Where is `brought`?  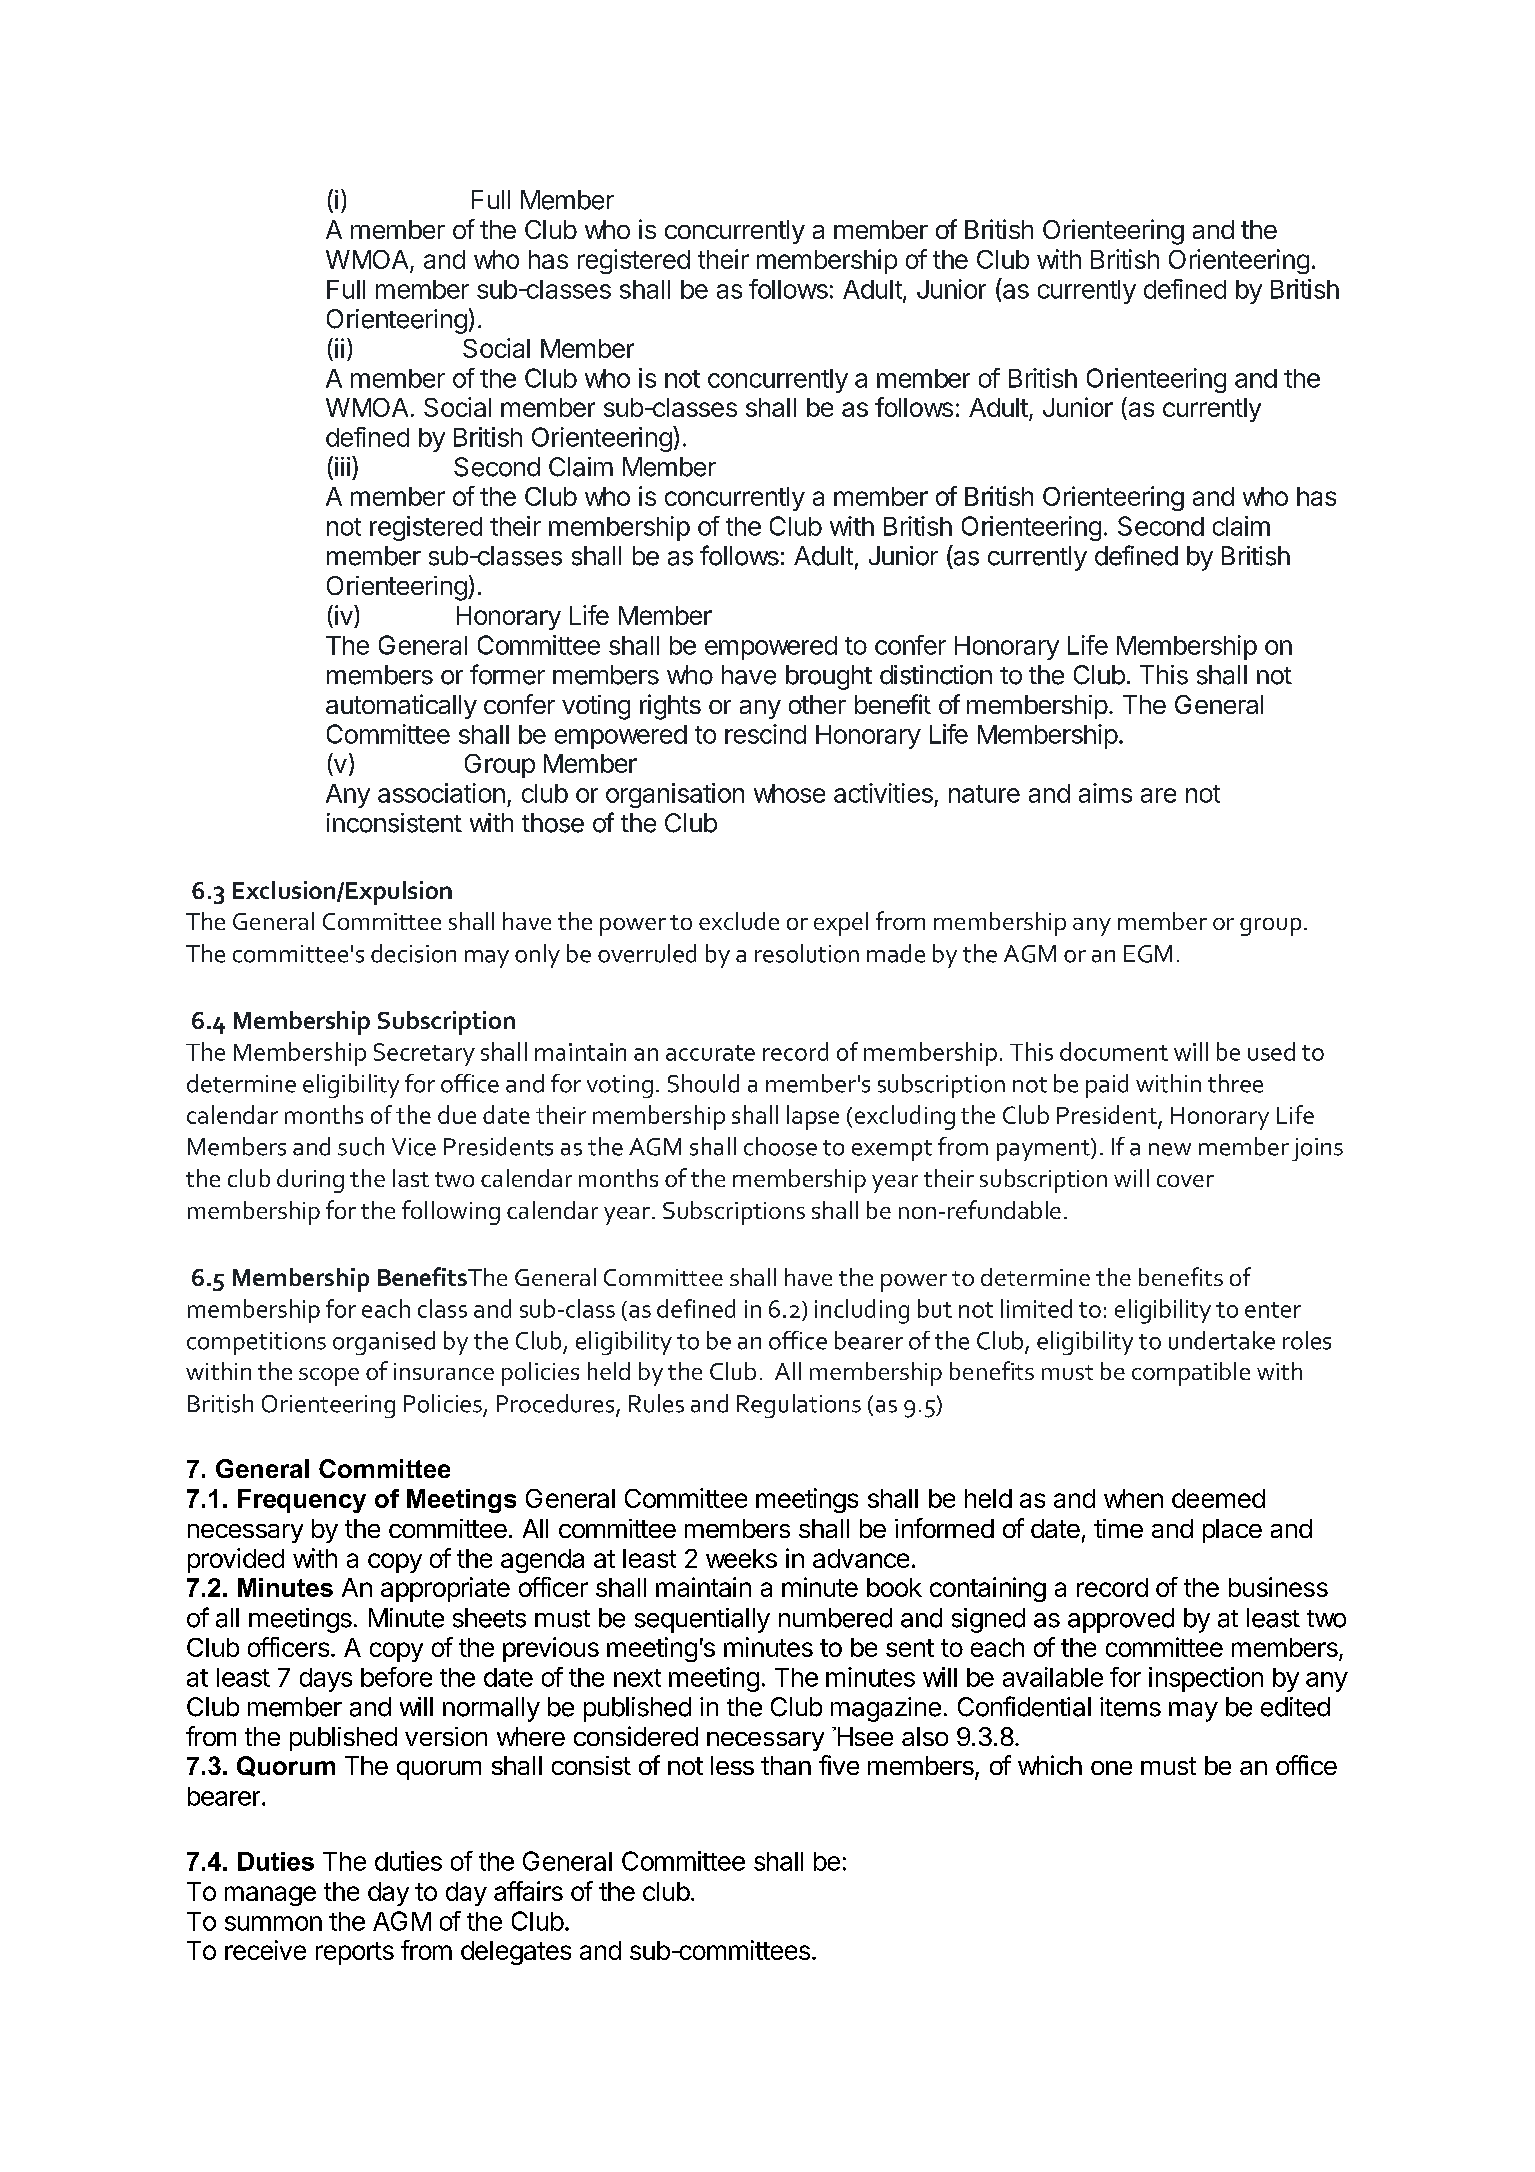 brought is located at coordinates (829, 677).
